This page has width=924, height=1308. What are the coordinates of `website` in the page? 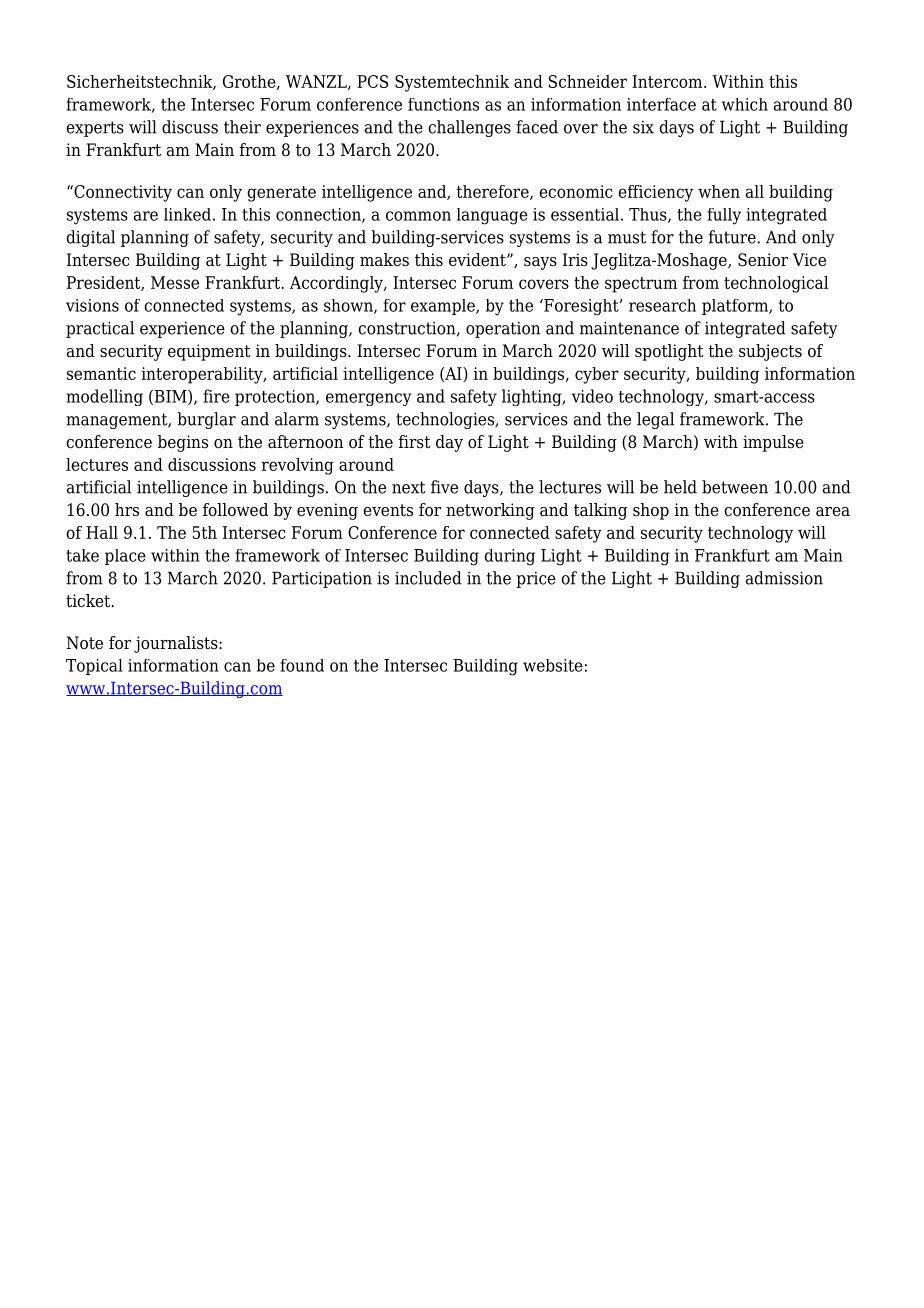 It's located at (553, 665).
